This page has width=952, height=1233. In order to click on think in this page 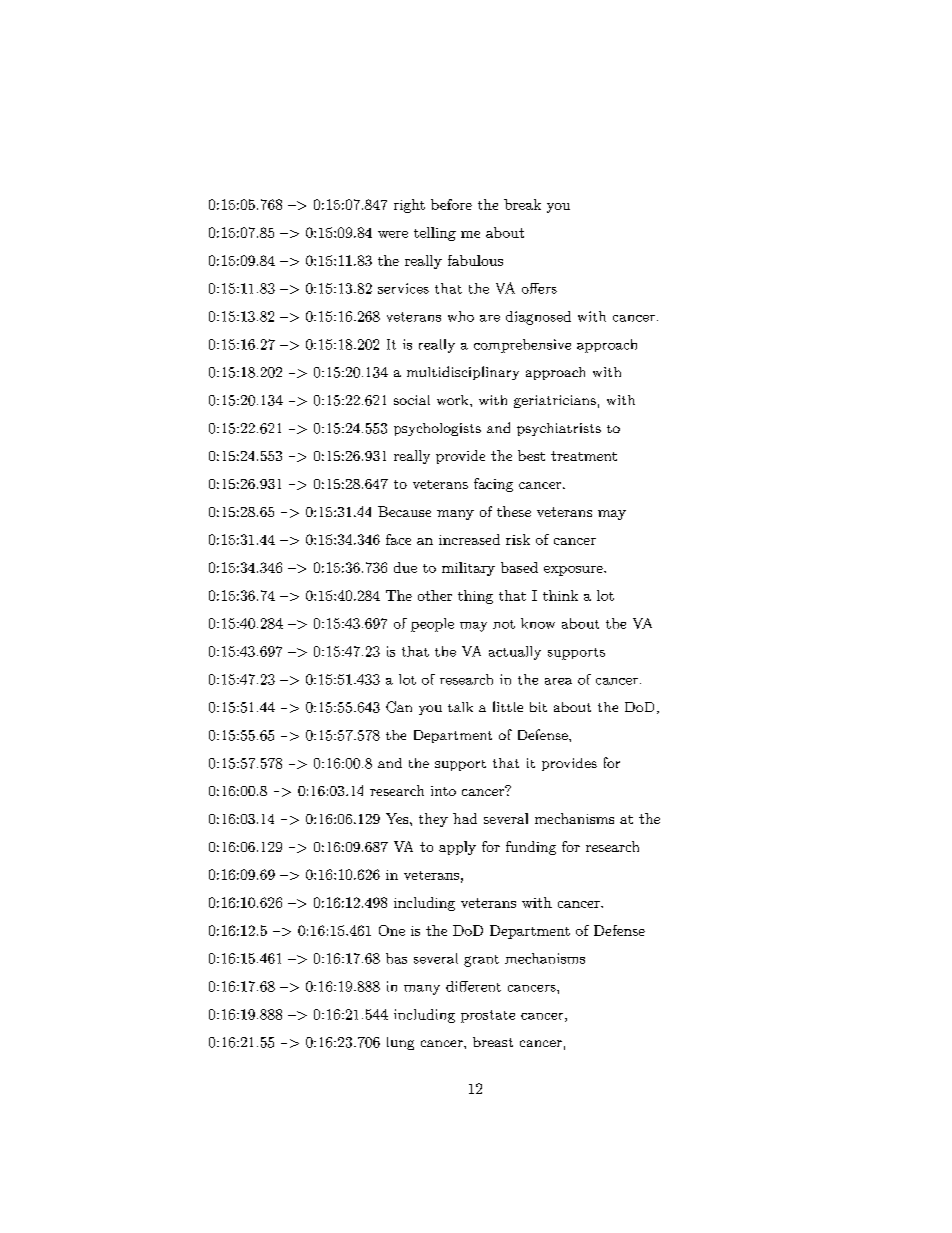, I will do `click(560, 595)`.
